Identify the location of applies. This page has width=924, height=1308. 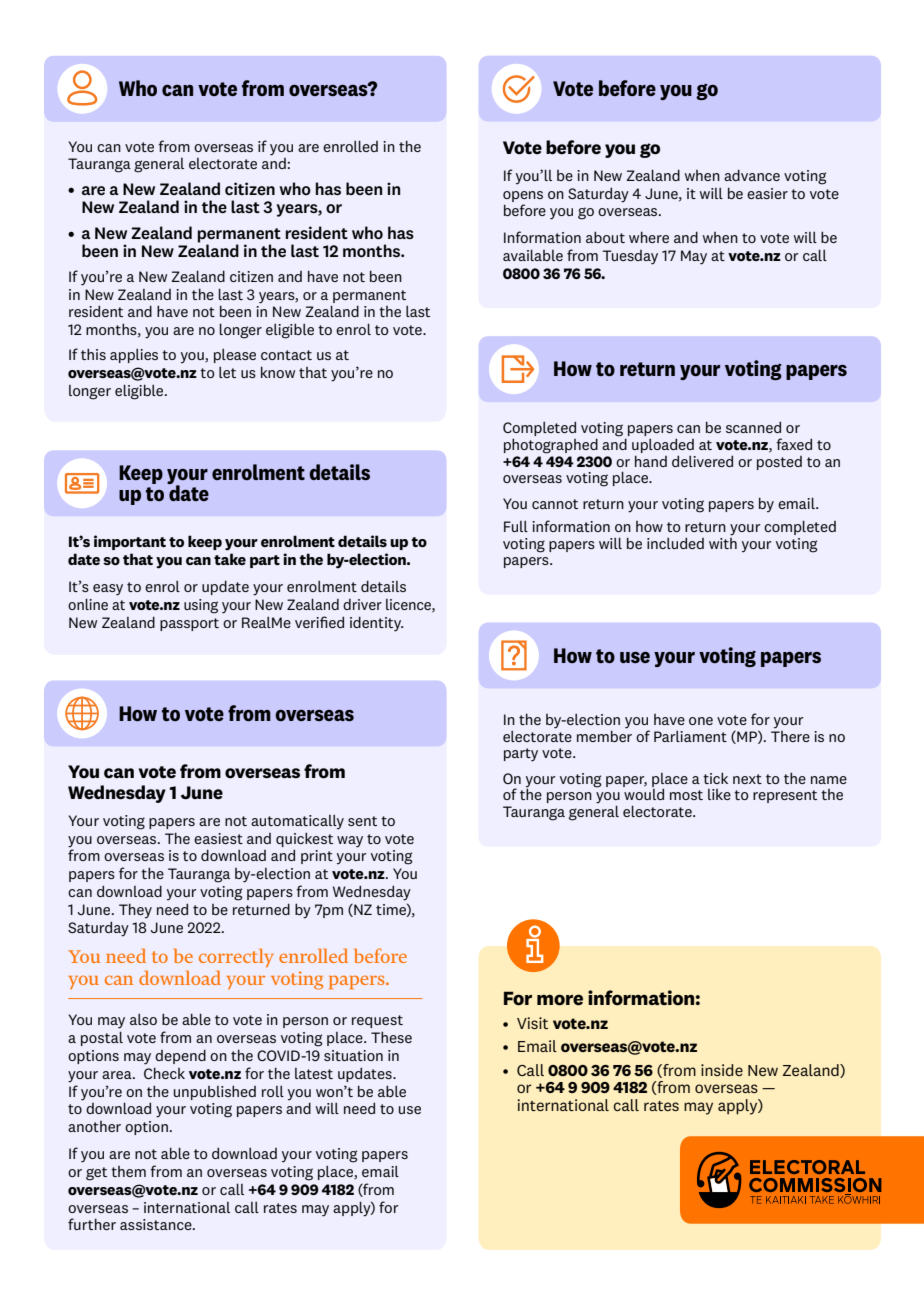
(134, 356).
